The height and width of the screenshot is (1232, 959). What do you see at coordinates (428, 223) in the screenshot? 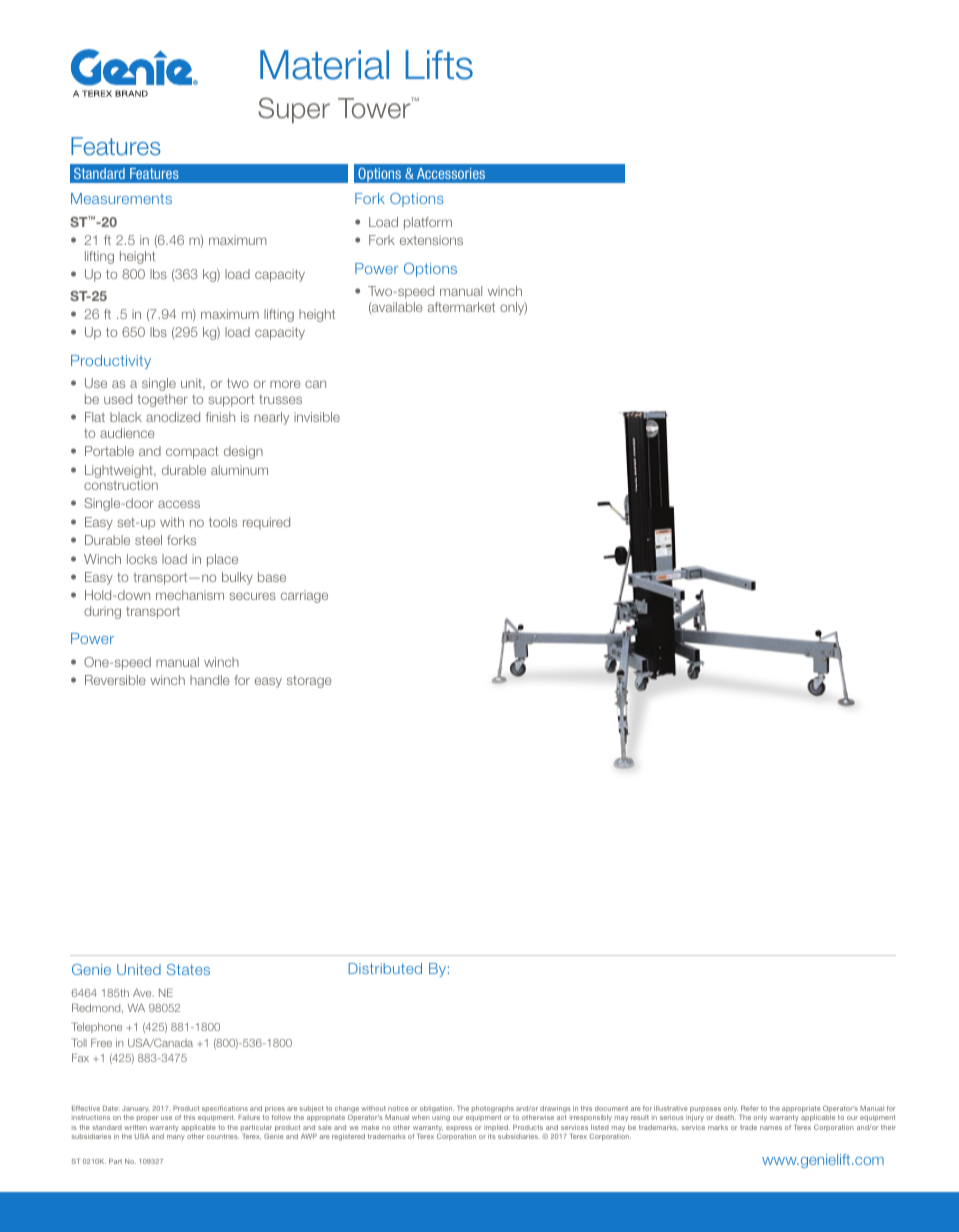
I see `platform` at bounding box center [428, 223].
